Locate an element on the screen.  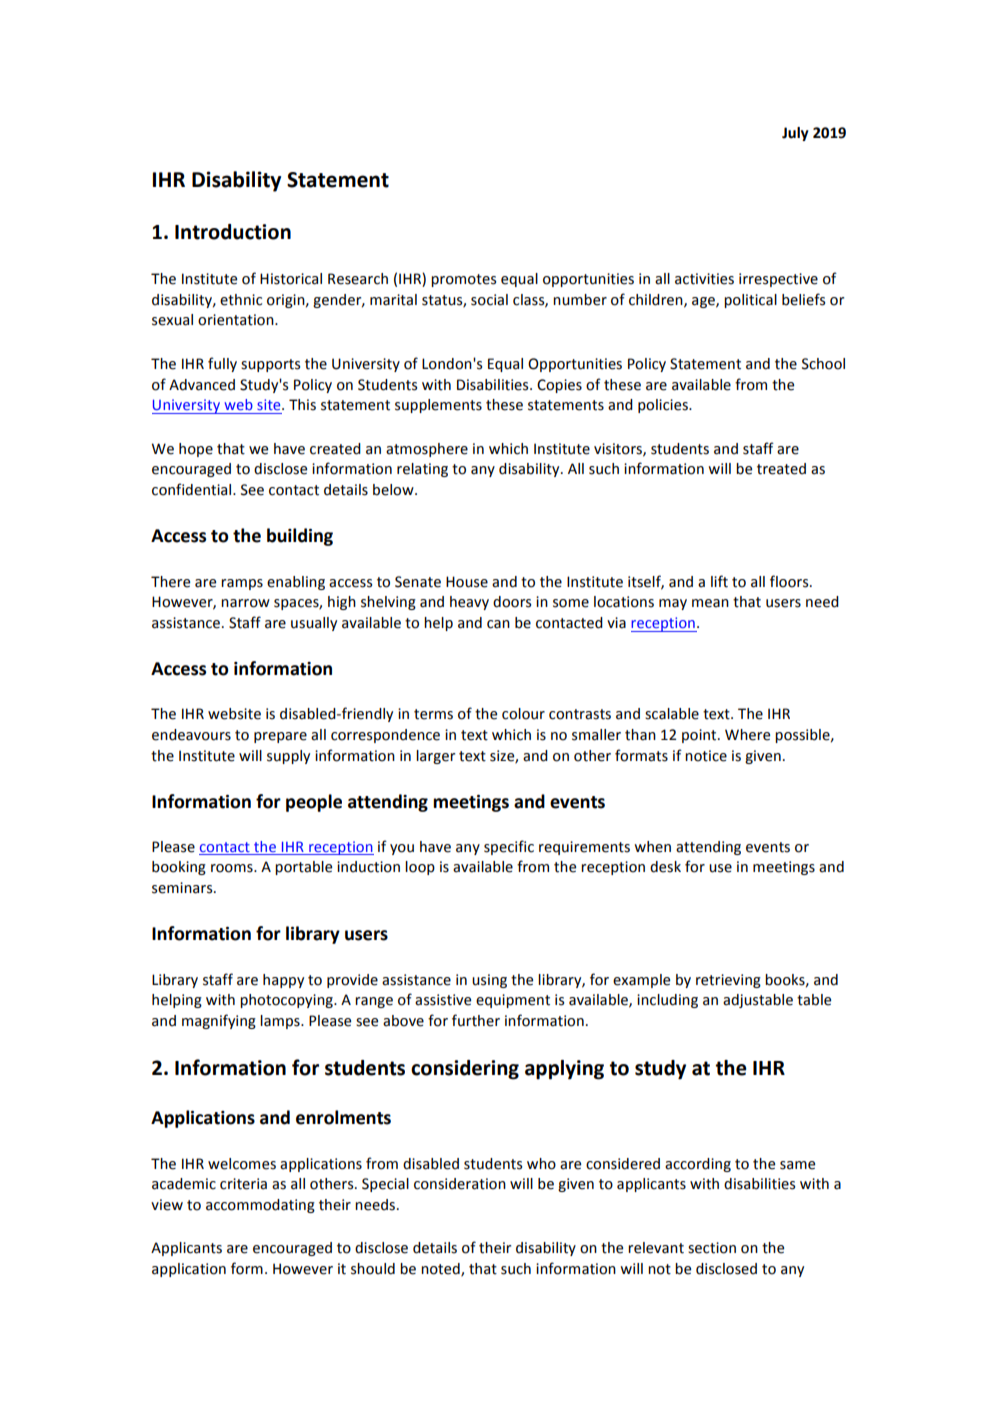
promotes is located at coordinates (463, 280).
